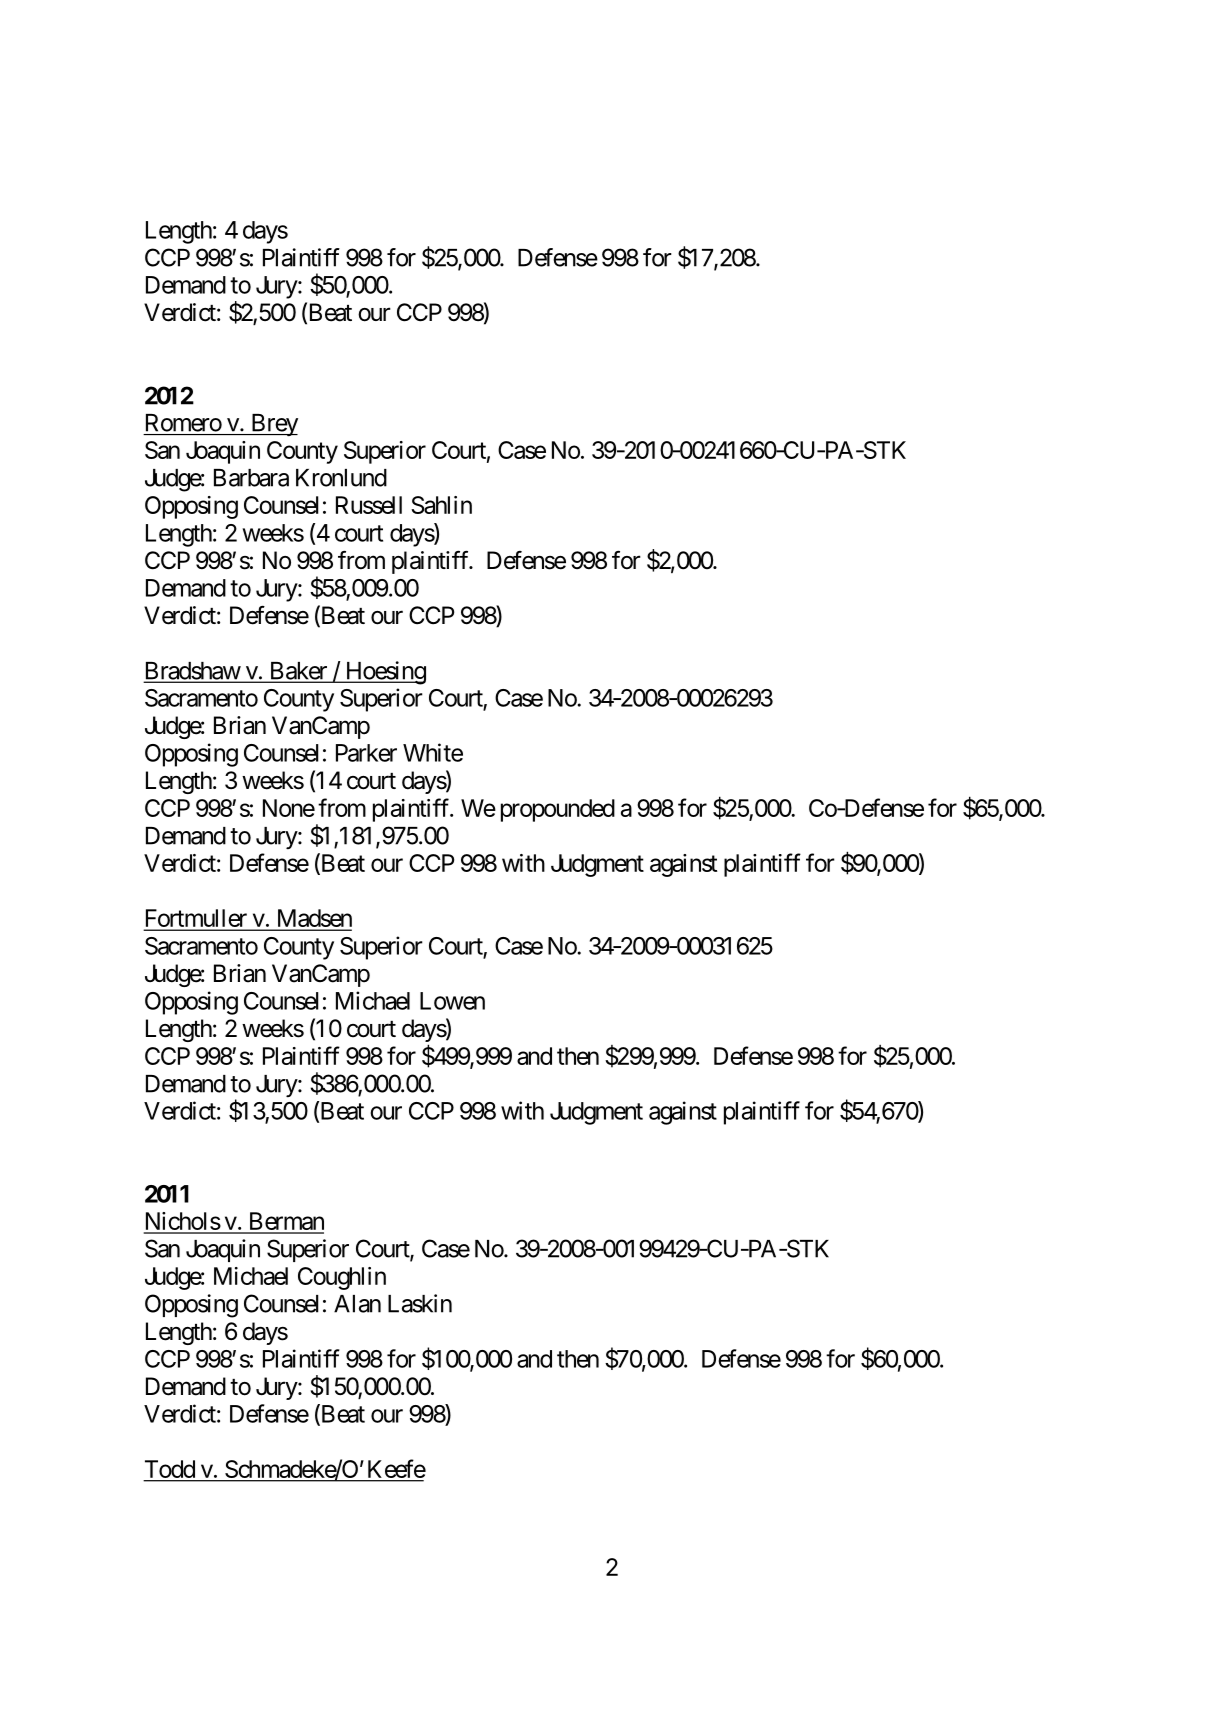 The width and height of the screenshot is (1220, 1726). Describe the element at coordinates (298, 672) in the screenshot. I see `Baker` at that location.
